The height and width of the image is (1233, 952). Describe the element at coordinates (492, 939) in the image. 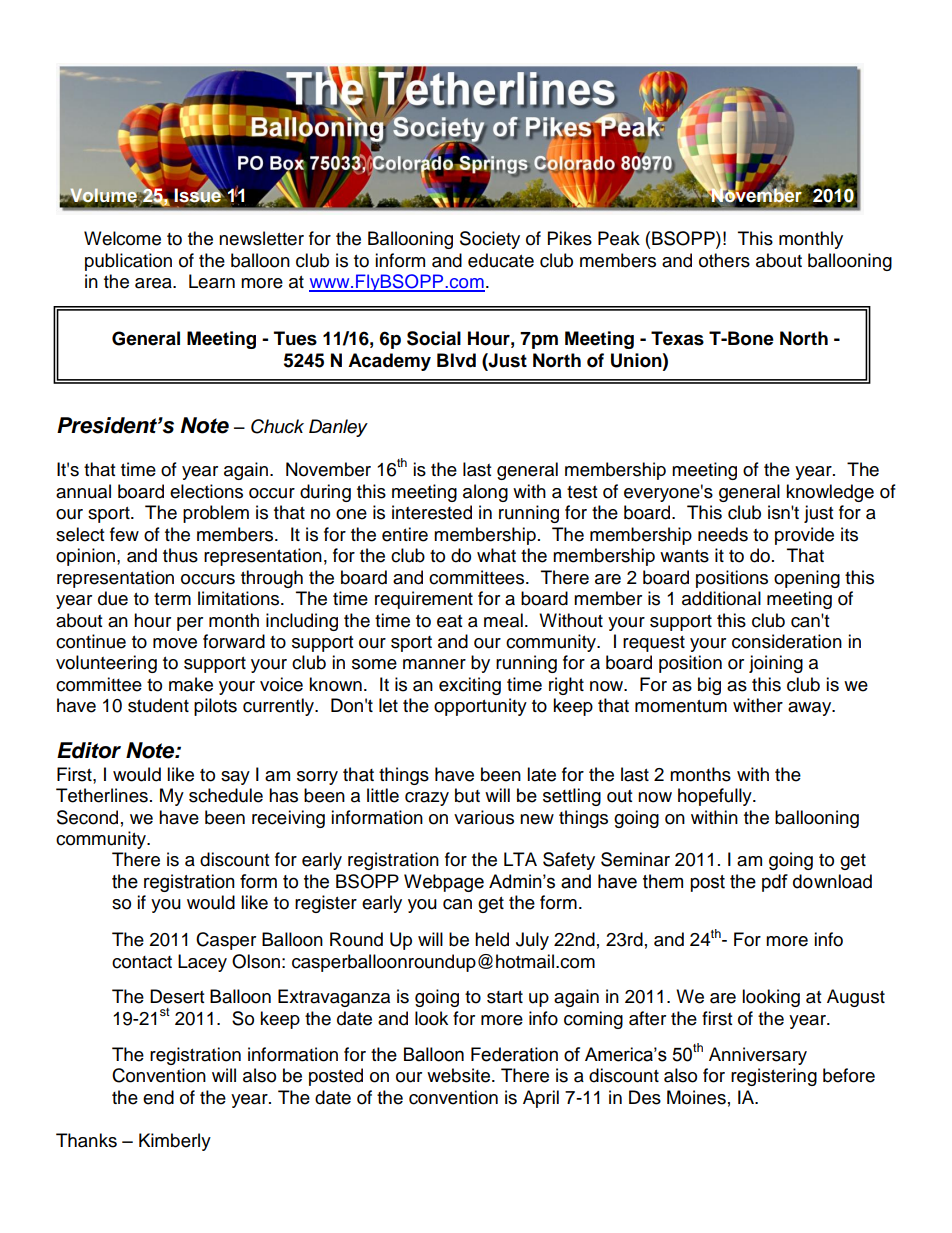

I see `held` at that location.
